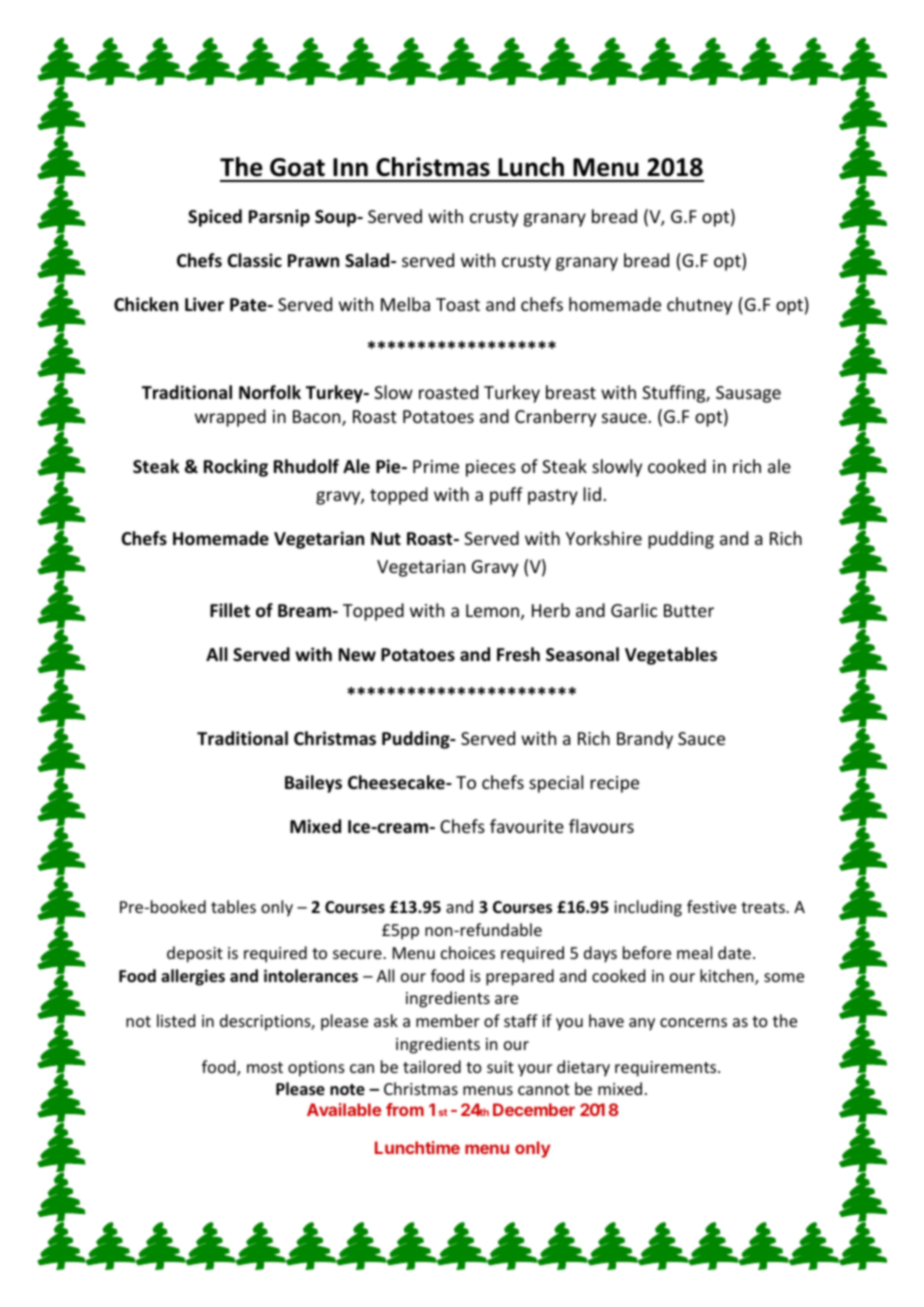  I want to click on chutney, so click(699, 306).
